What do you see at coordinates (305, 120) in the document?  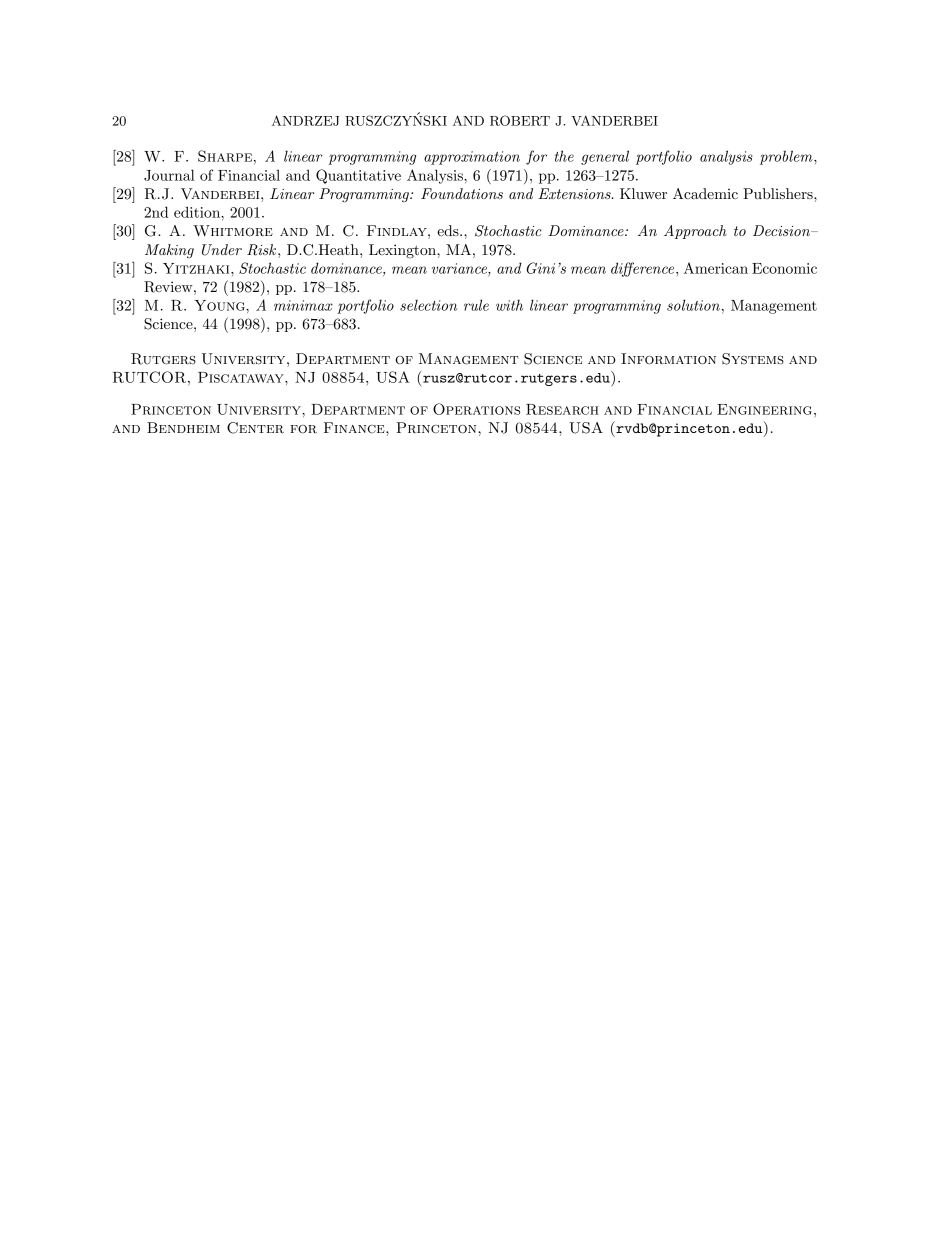 I see `ANDRZEJ` at bounding box center [305, 120].
